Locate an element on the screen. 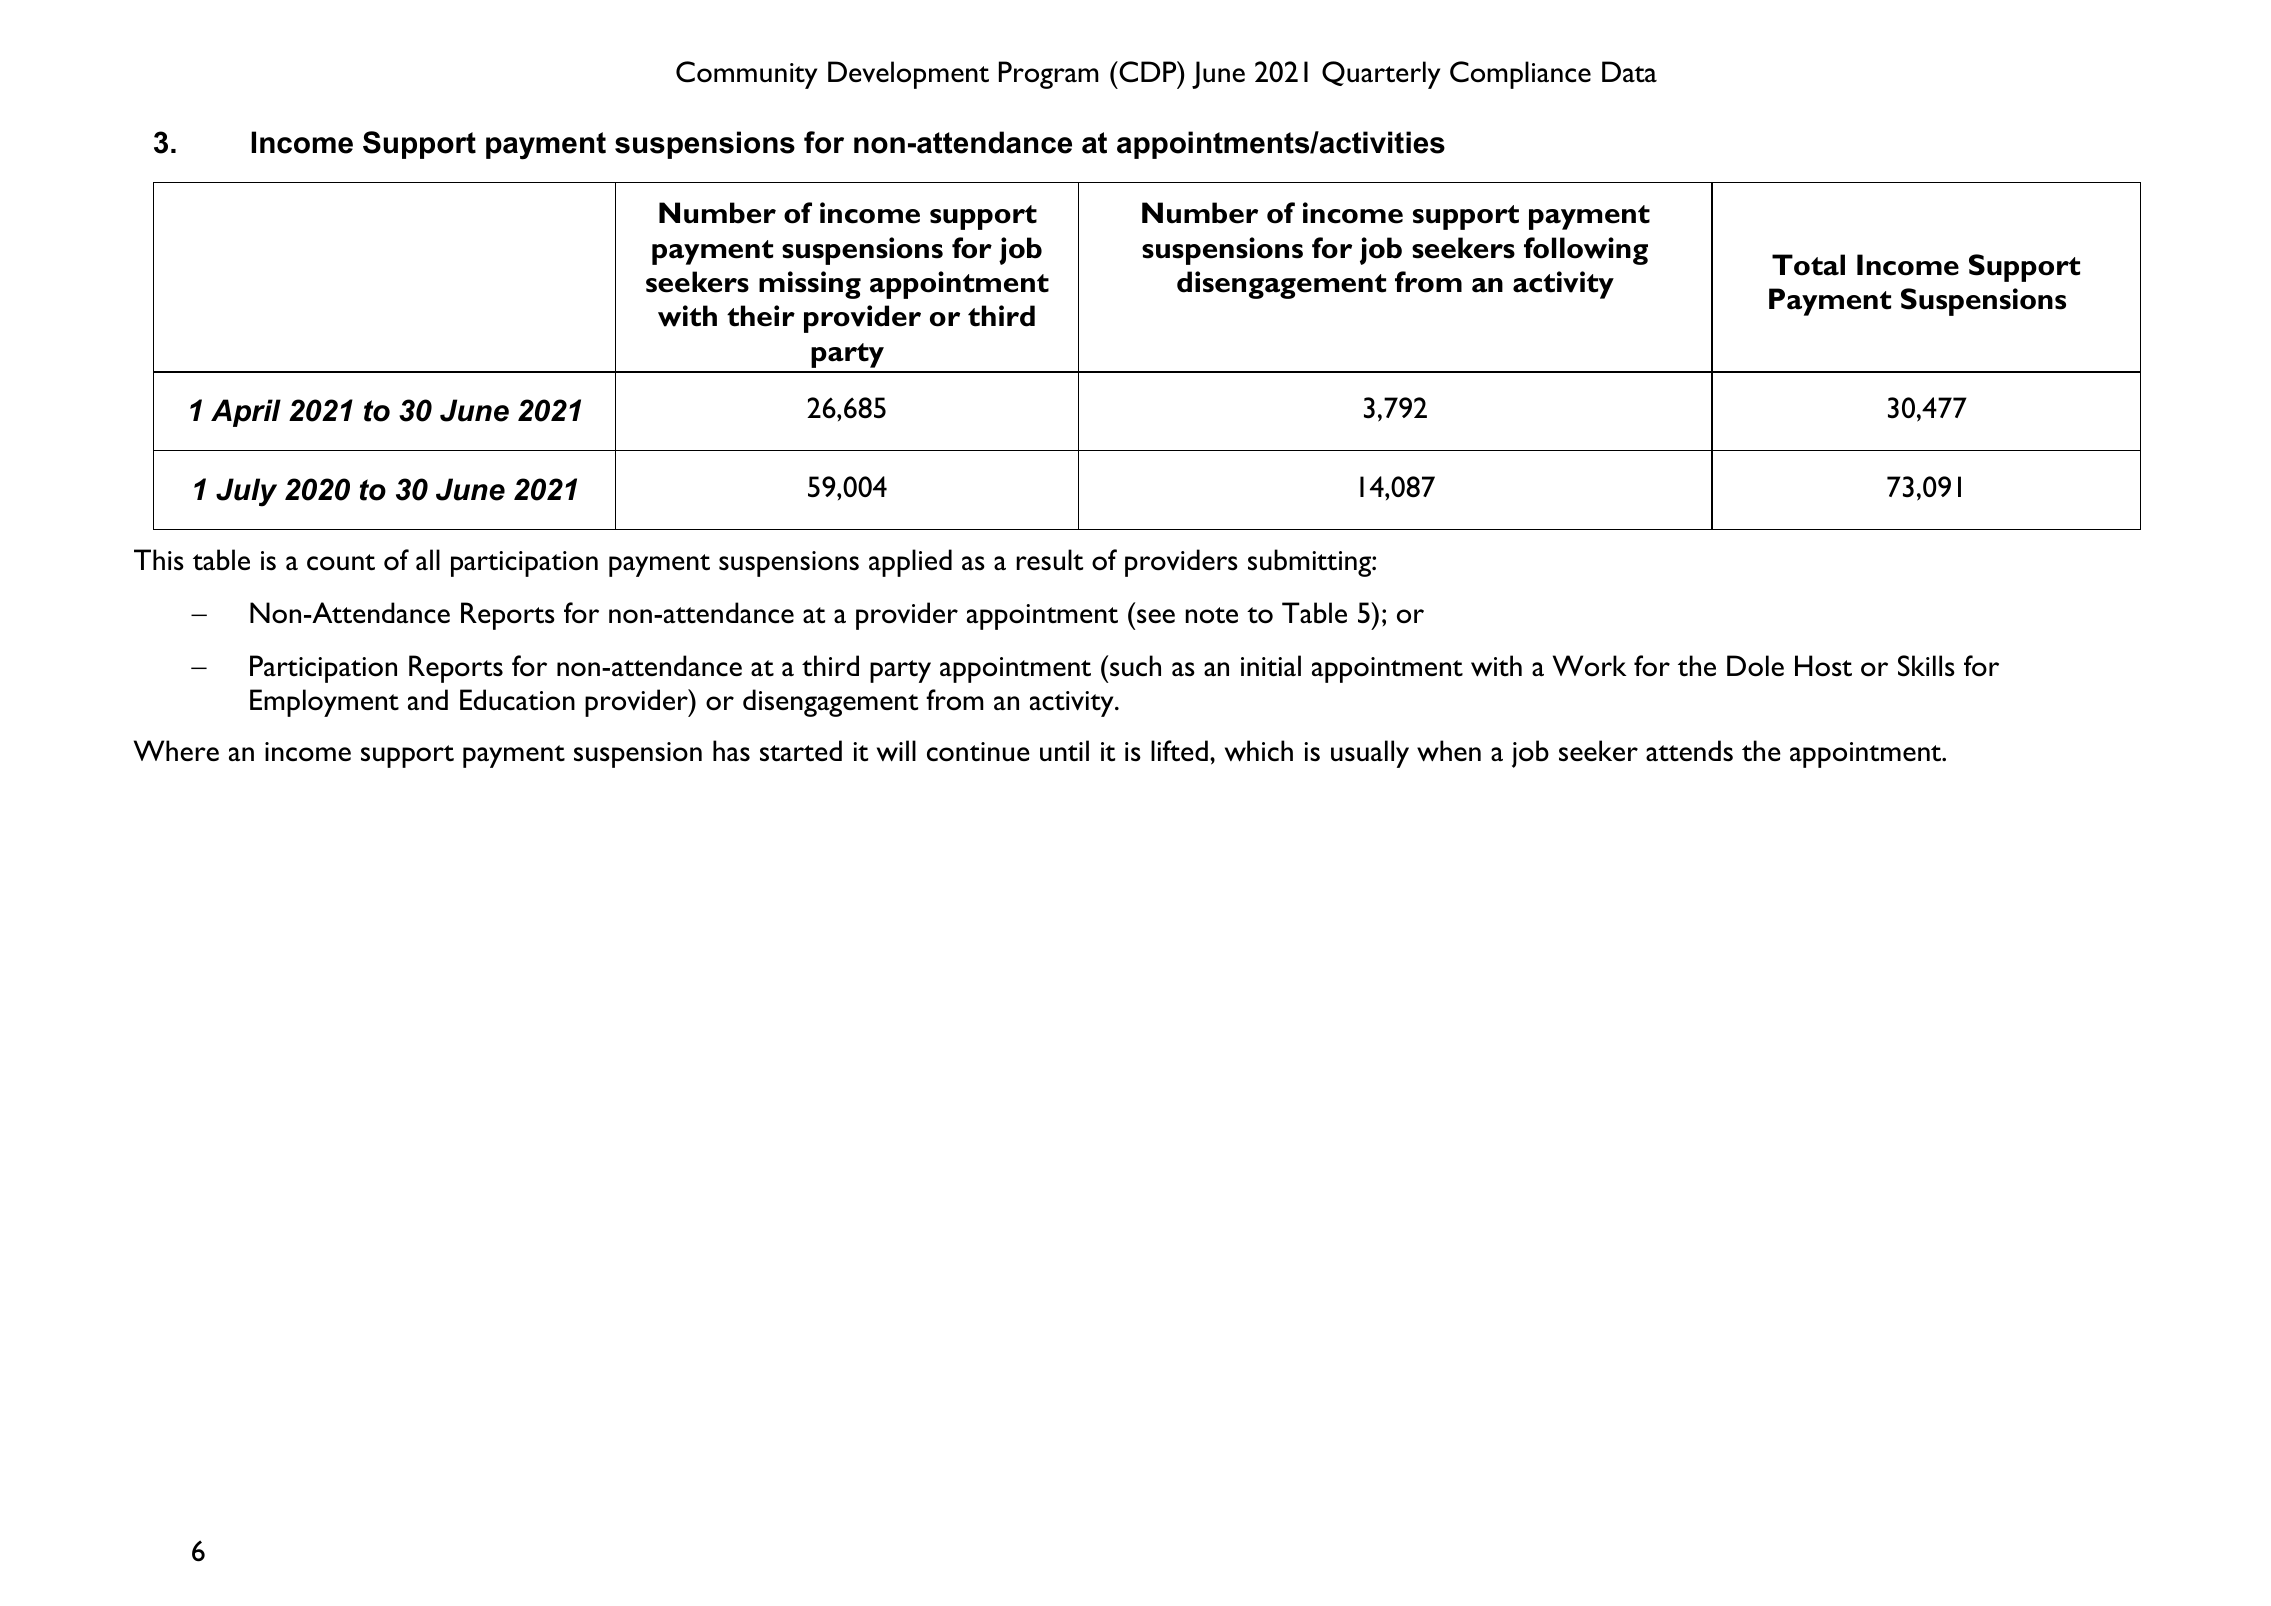 This screenshot has height=1606, width=2271. Employment is located at coordinates (324, 703).
